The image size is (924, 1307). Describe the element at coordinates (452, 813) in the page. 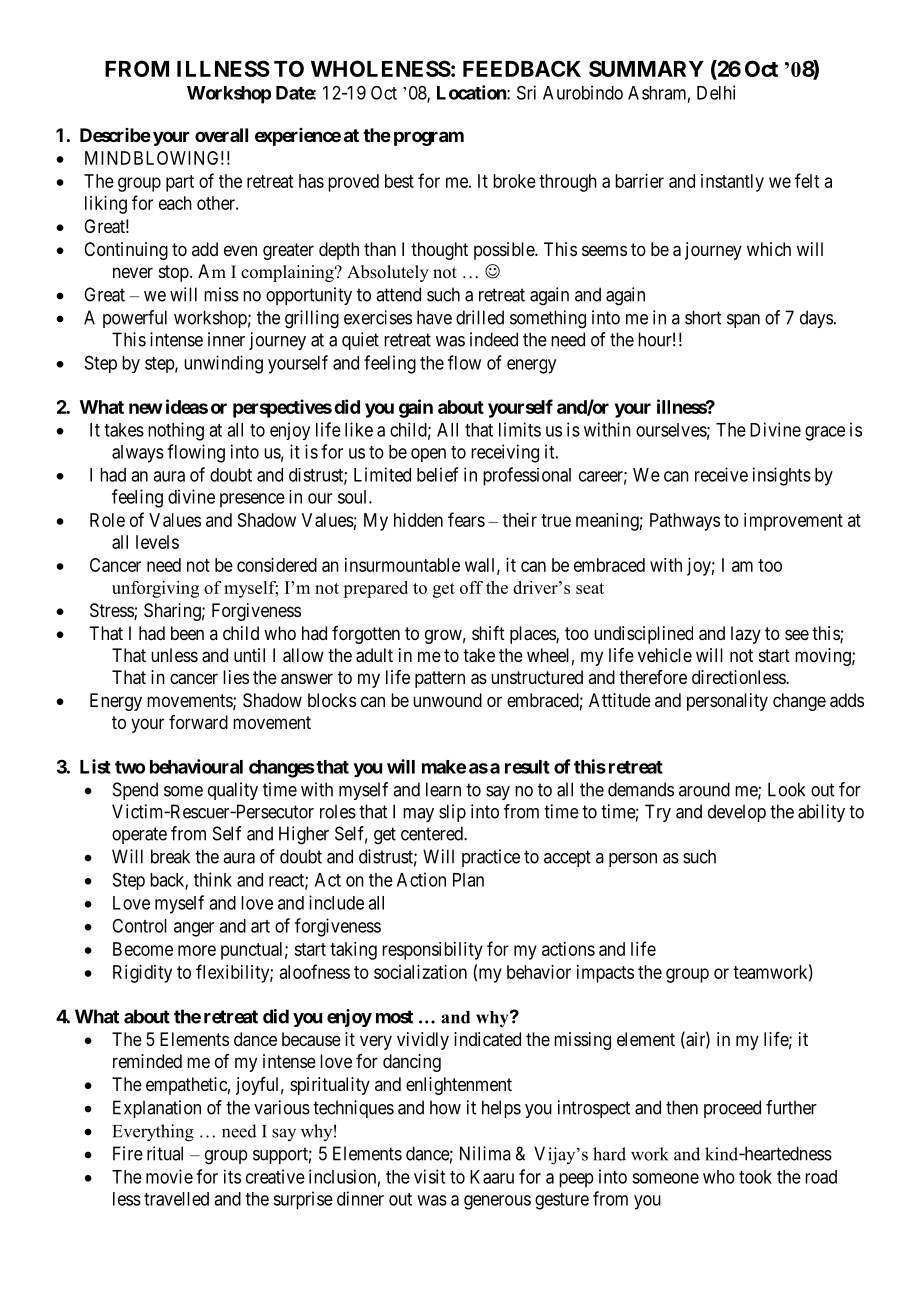

I see `slip` at that location.
